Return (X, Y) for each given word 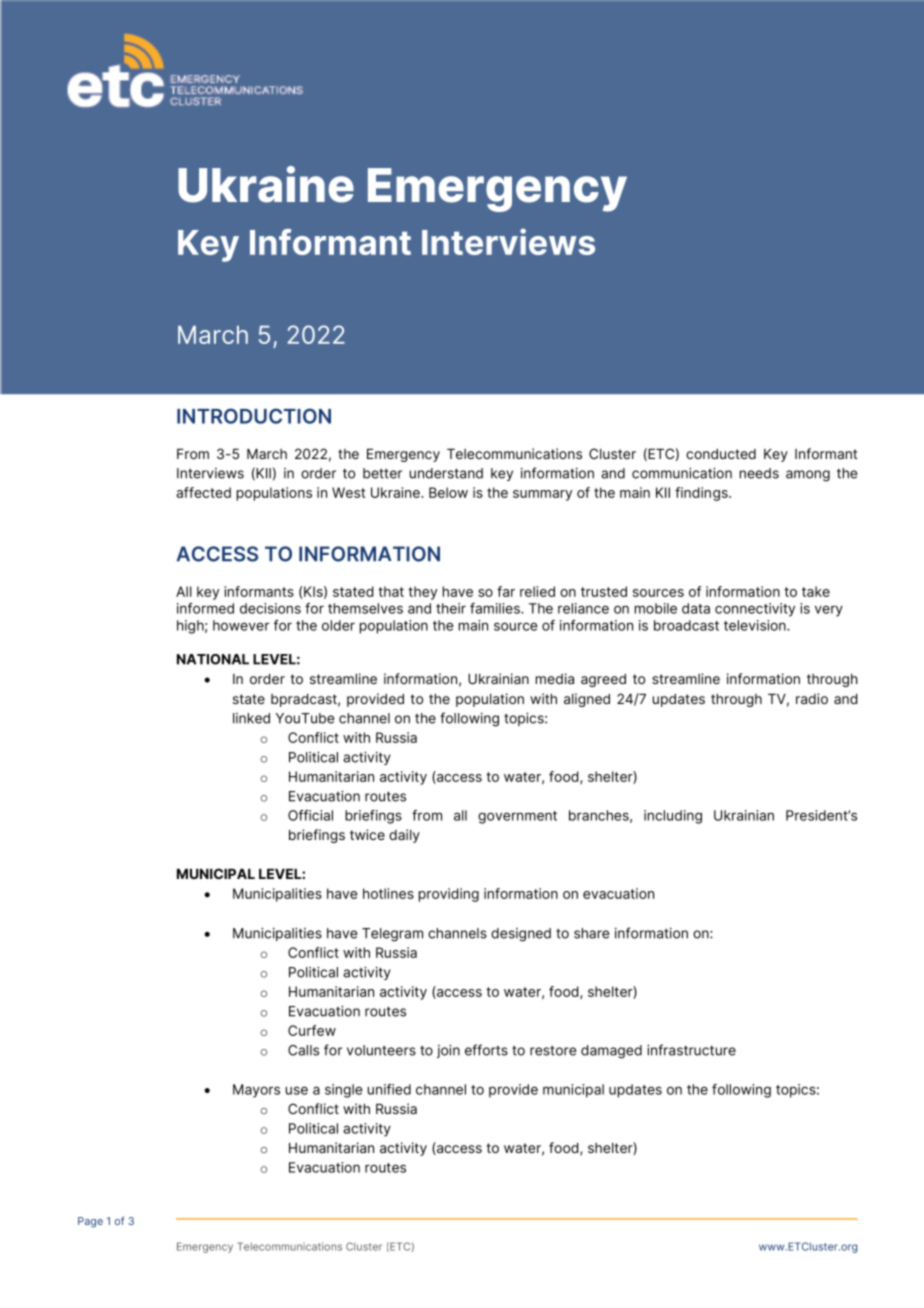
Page (90, 1222)
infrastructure (691, 1050)
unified (389, 1089)
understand (446, 473)
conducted (721, 454)
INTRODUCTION (254, 416)
